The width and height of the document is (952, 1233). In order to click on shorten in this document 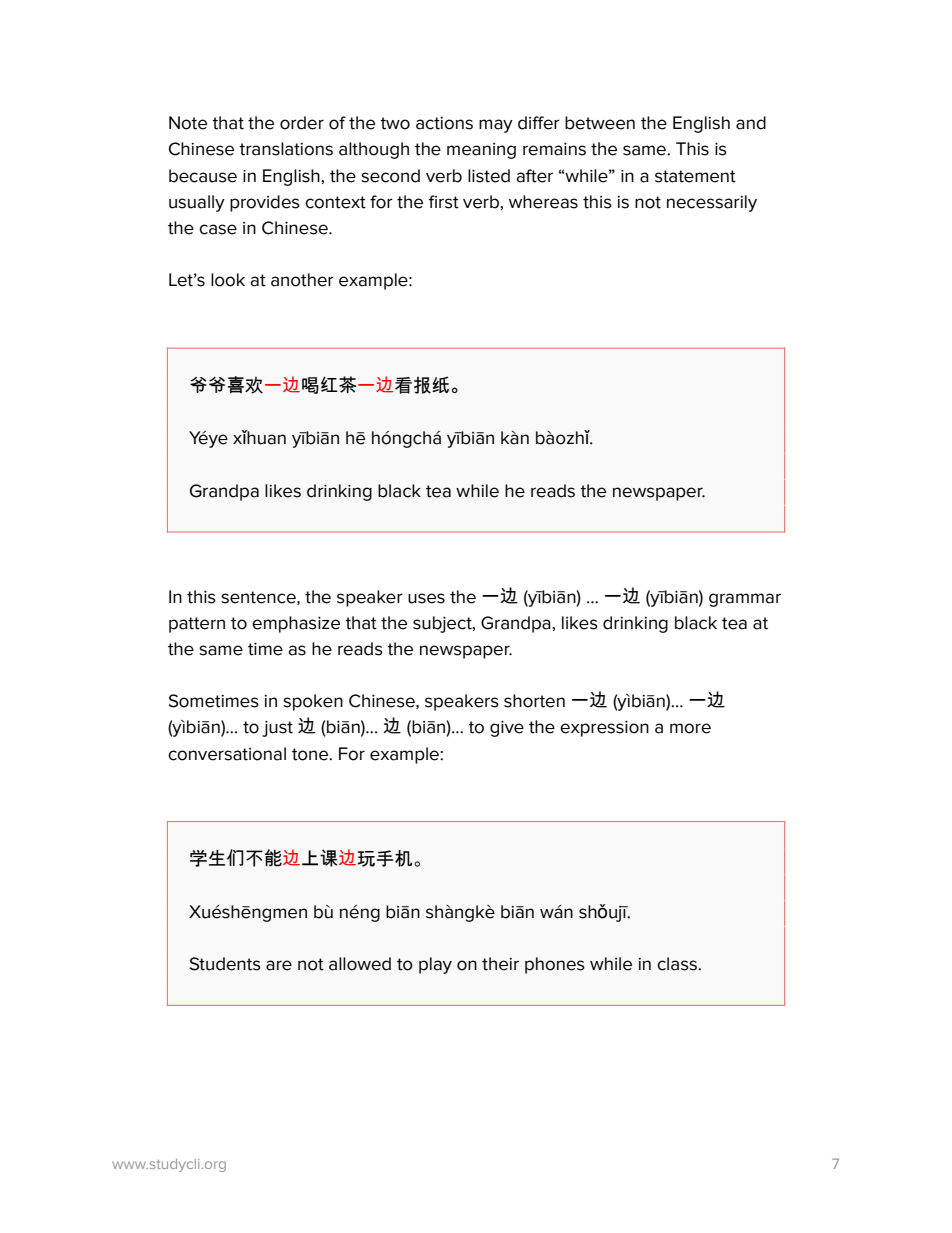, I will do `click(534, 701)`.
